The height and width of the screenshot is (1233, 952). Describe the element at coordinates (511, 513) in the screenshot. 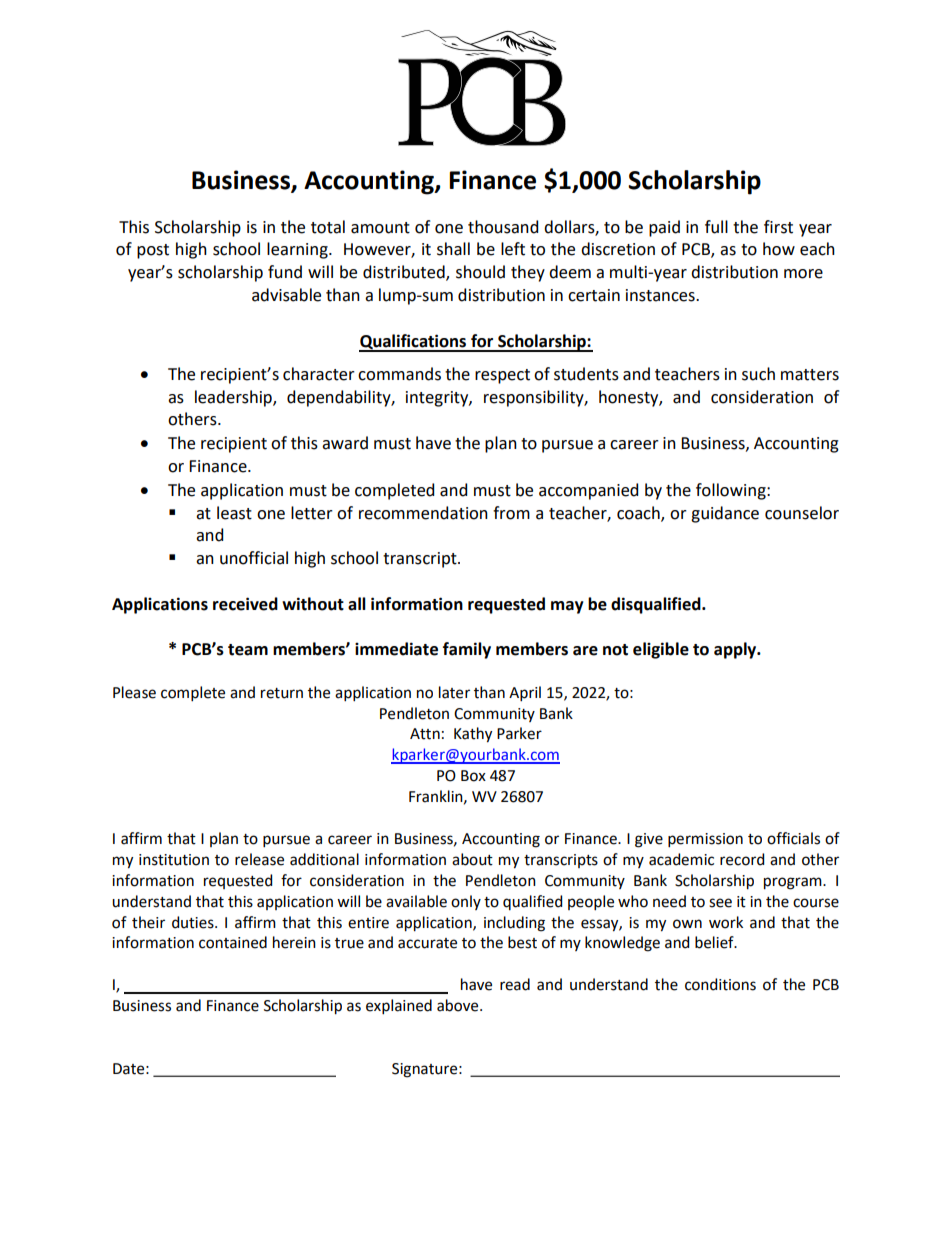

I see `from` at that location.
